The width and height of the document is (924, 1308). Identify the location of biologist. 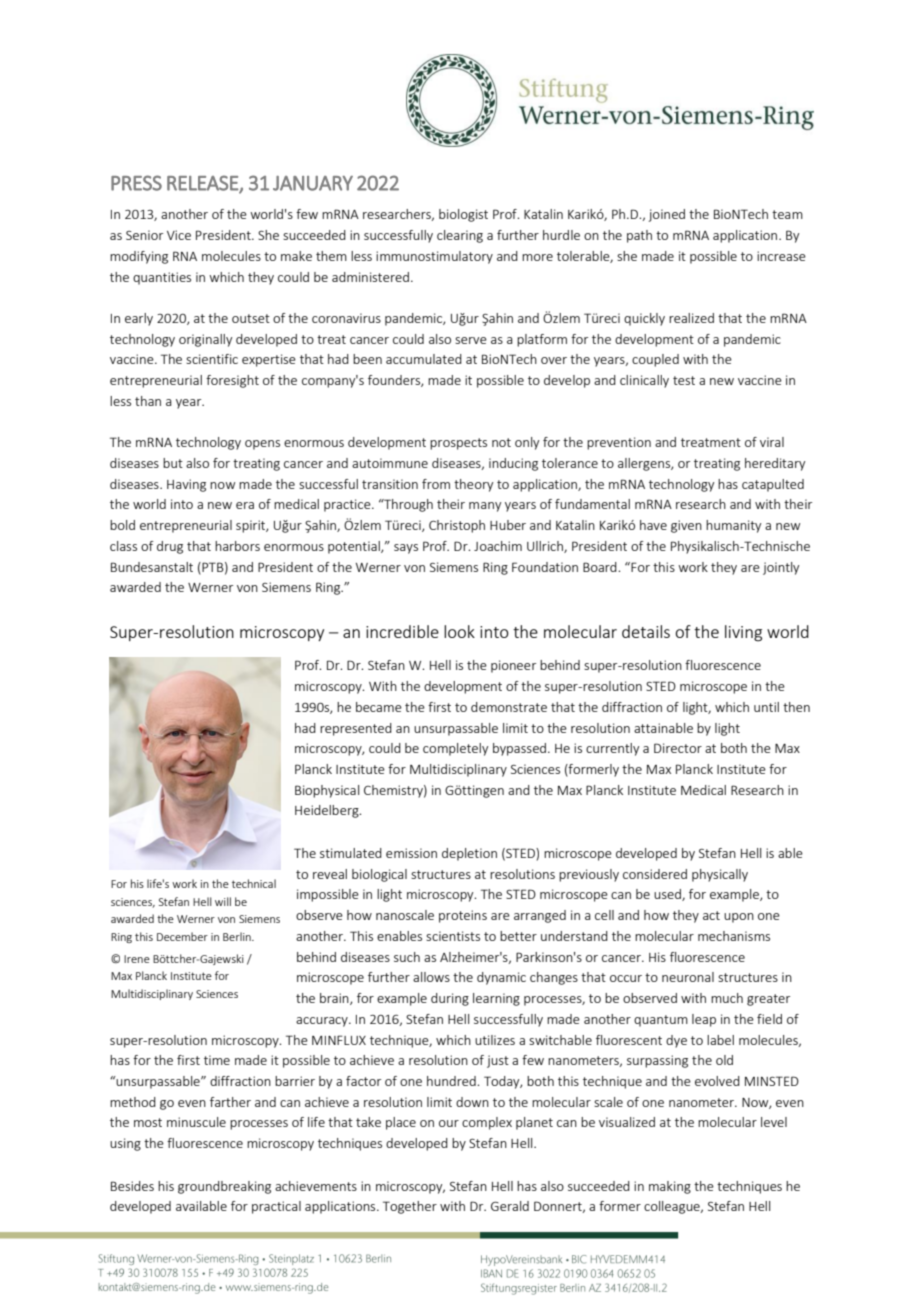
(463, 215).
